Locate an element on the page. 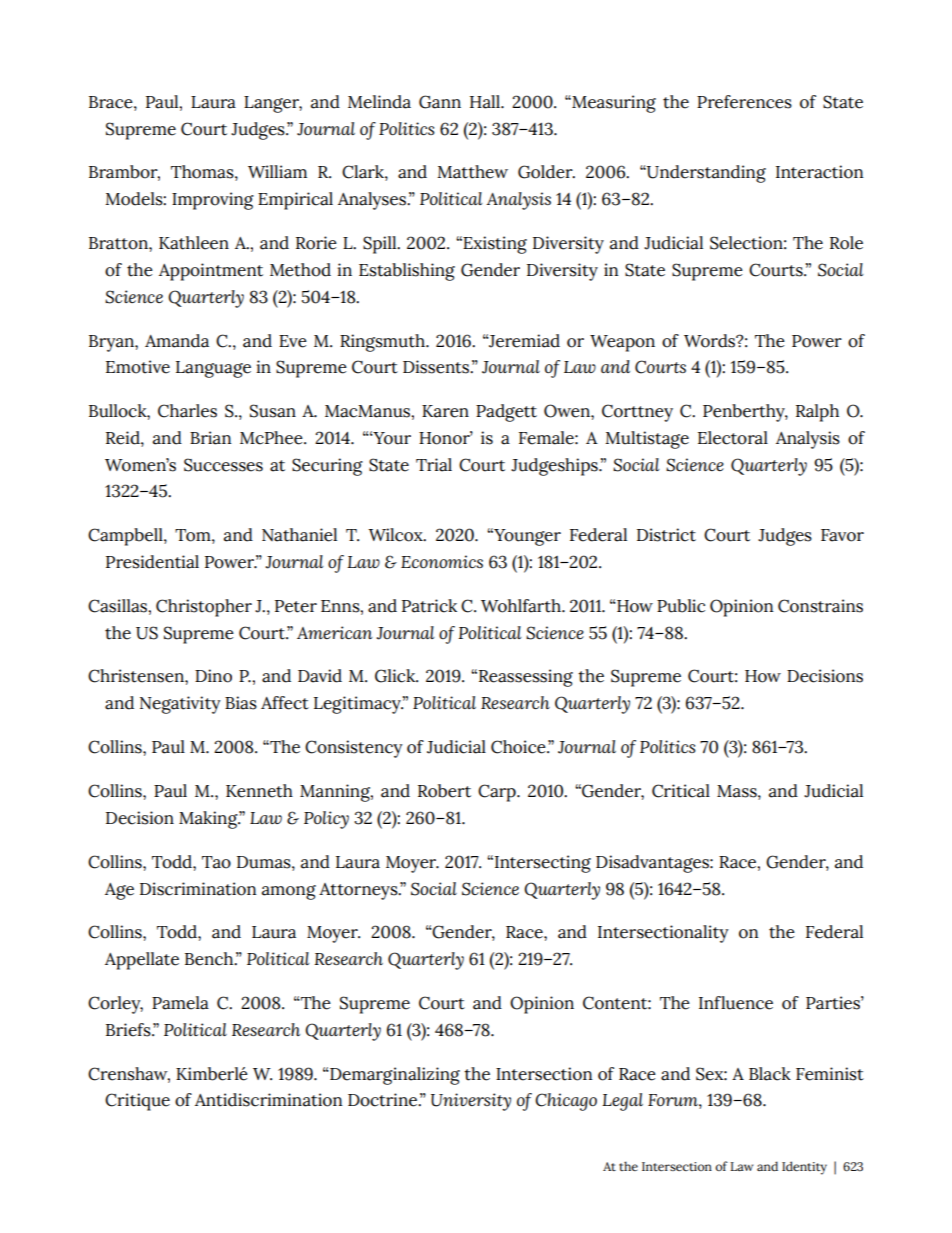  Constrains is located at coordinates (820, 606).
